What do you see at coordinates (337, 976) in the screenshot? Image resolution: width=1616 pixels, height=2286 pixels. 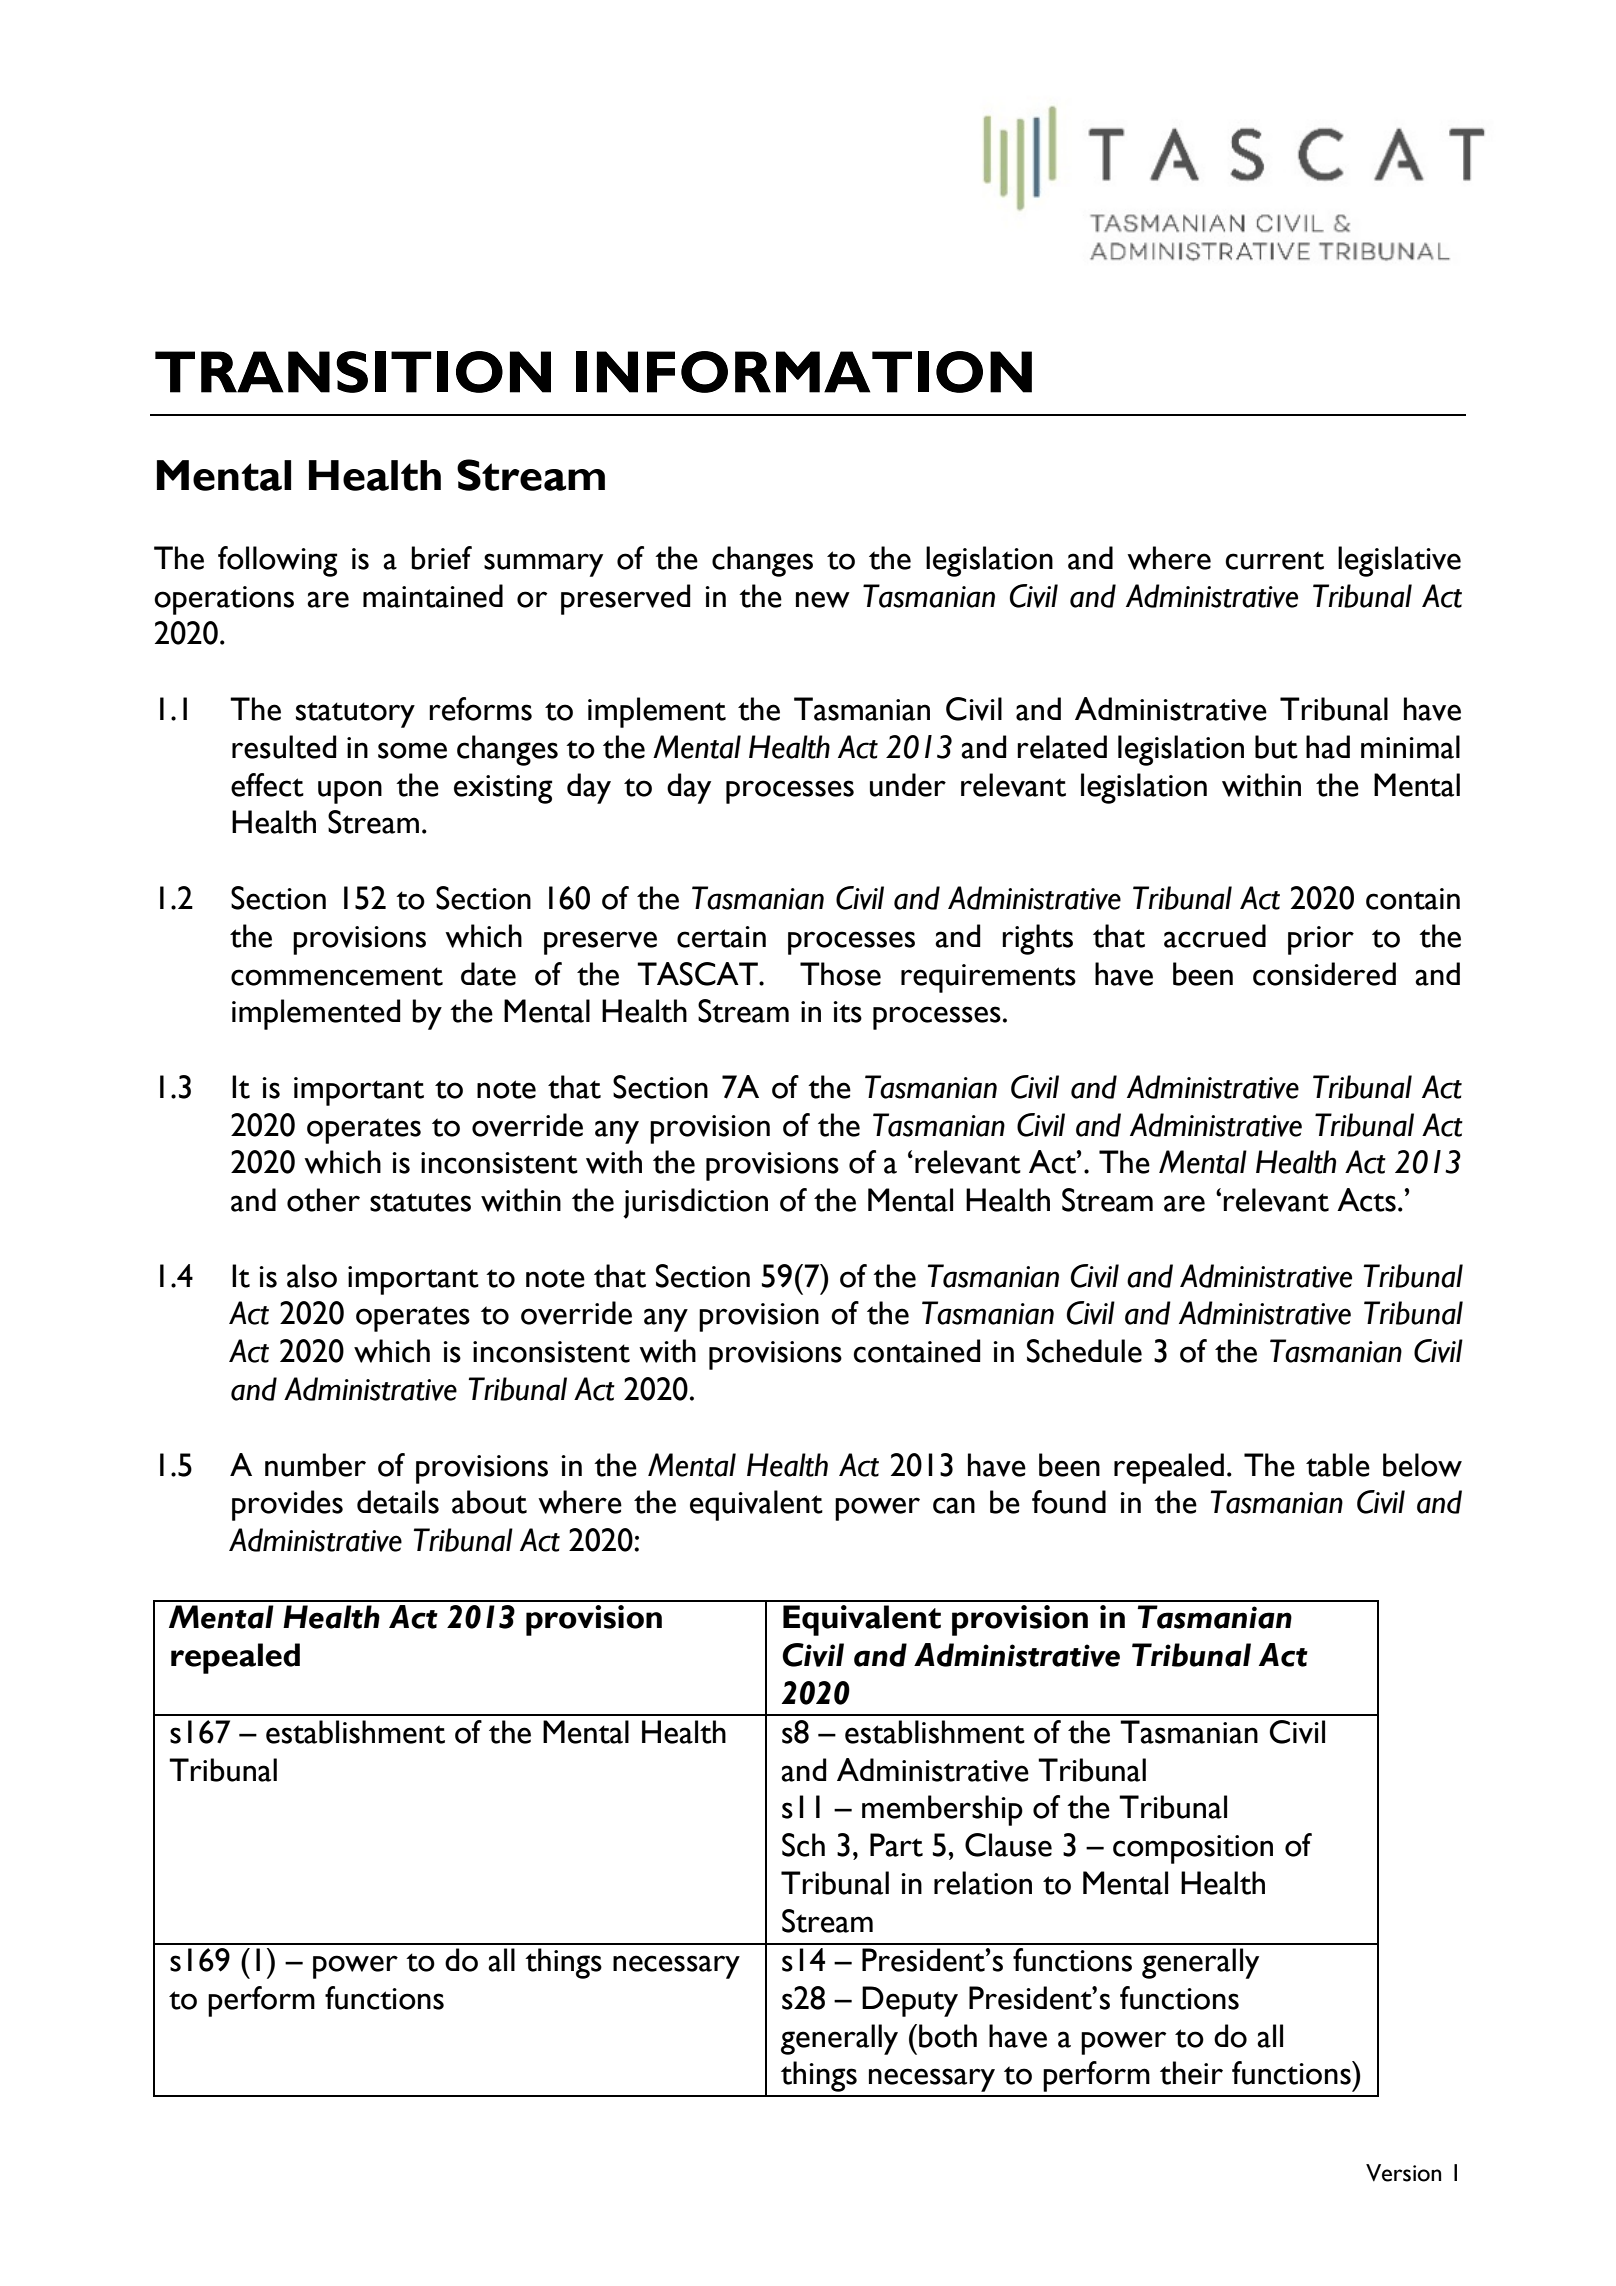 I see `commencement` at bounding box center [337, 976].
